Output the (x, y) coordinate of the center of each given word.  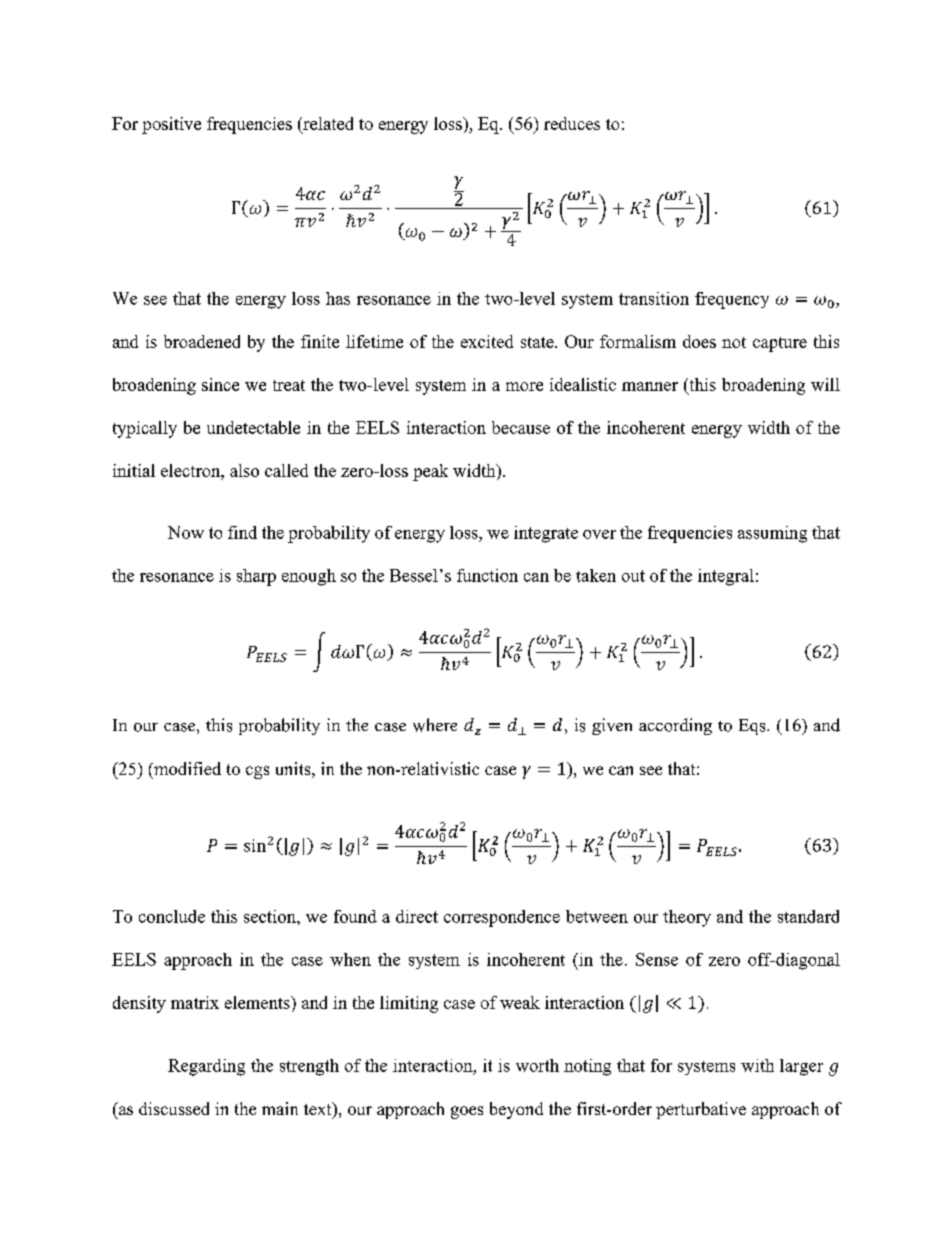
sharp (256, 577)
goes (467, 1112)
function (487, 575)
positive (171, 125)
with (757, 1065)
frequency (732, 300)
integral (726, 577)
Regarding (206, 1067)
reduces (572, 123)
